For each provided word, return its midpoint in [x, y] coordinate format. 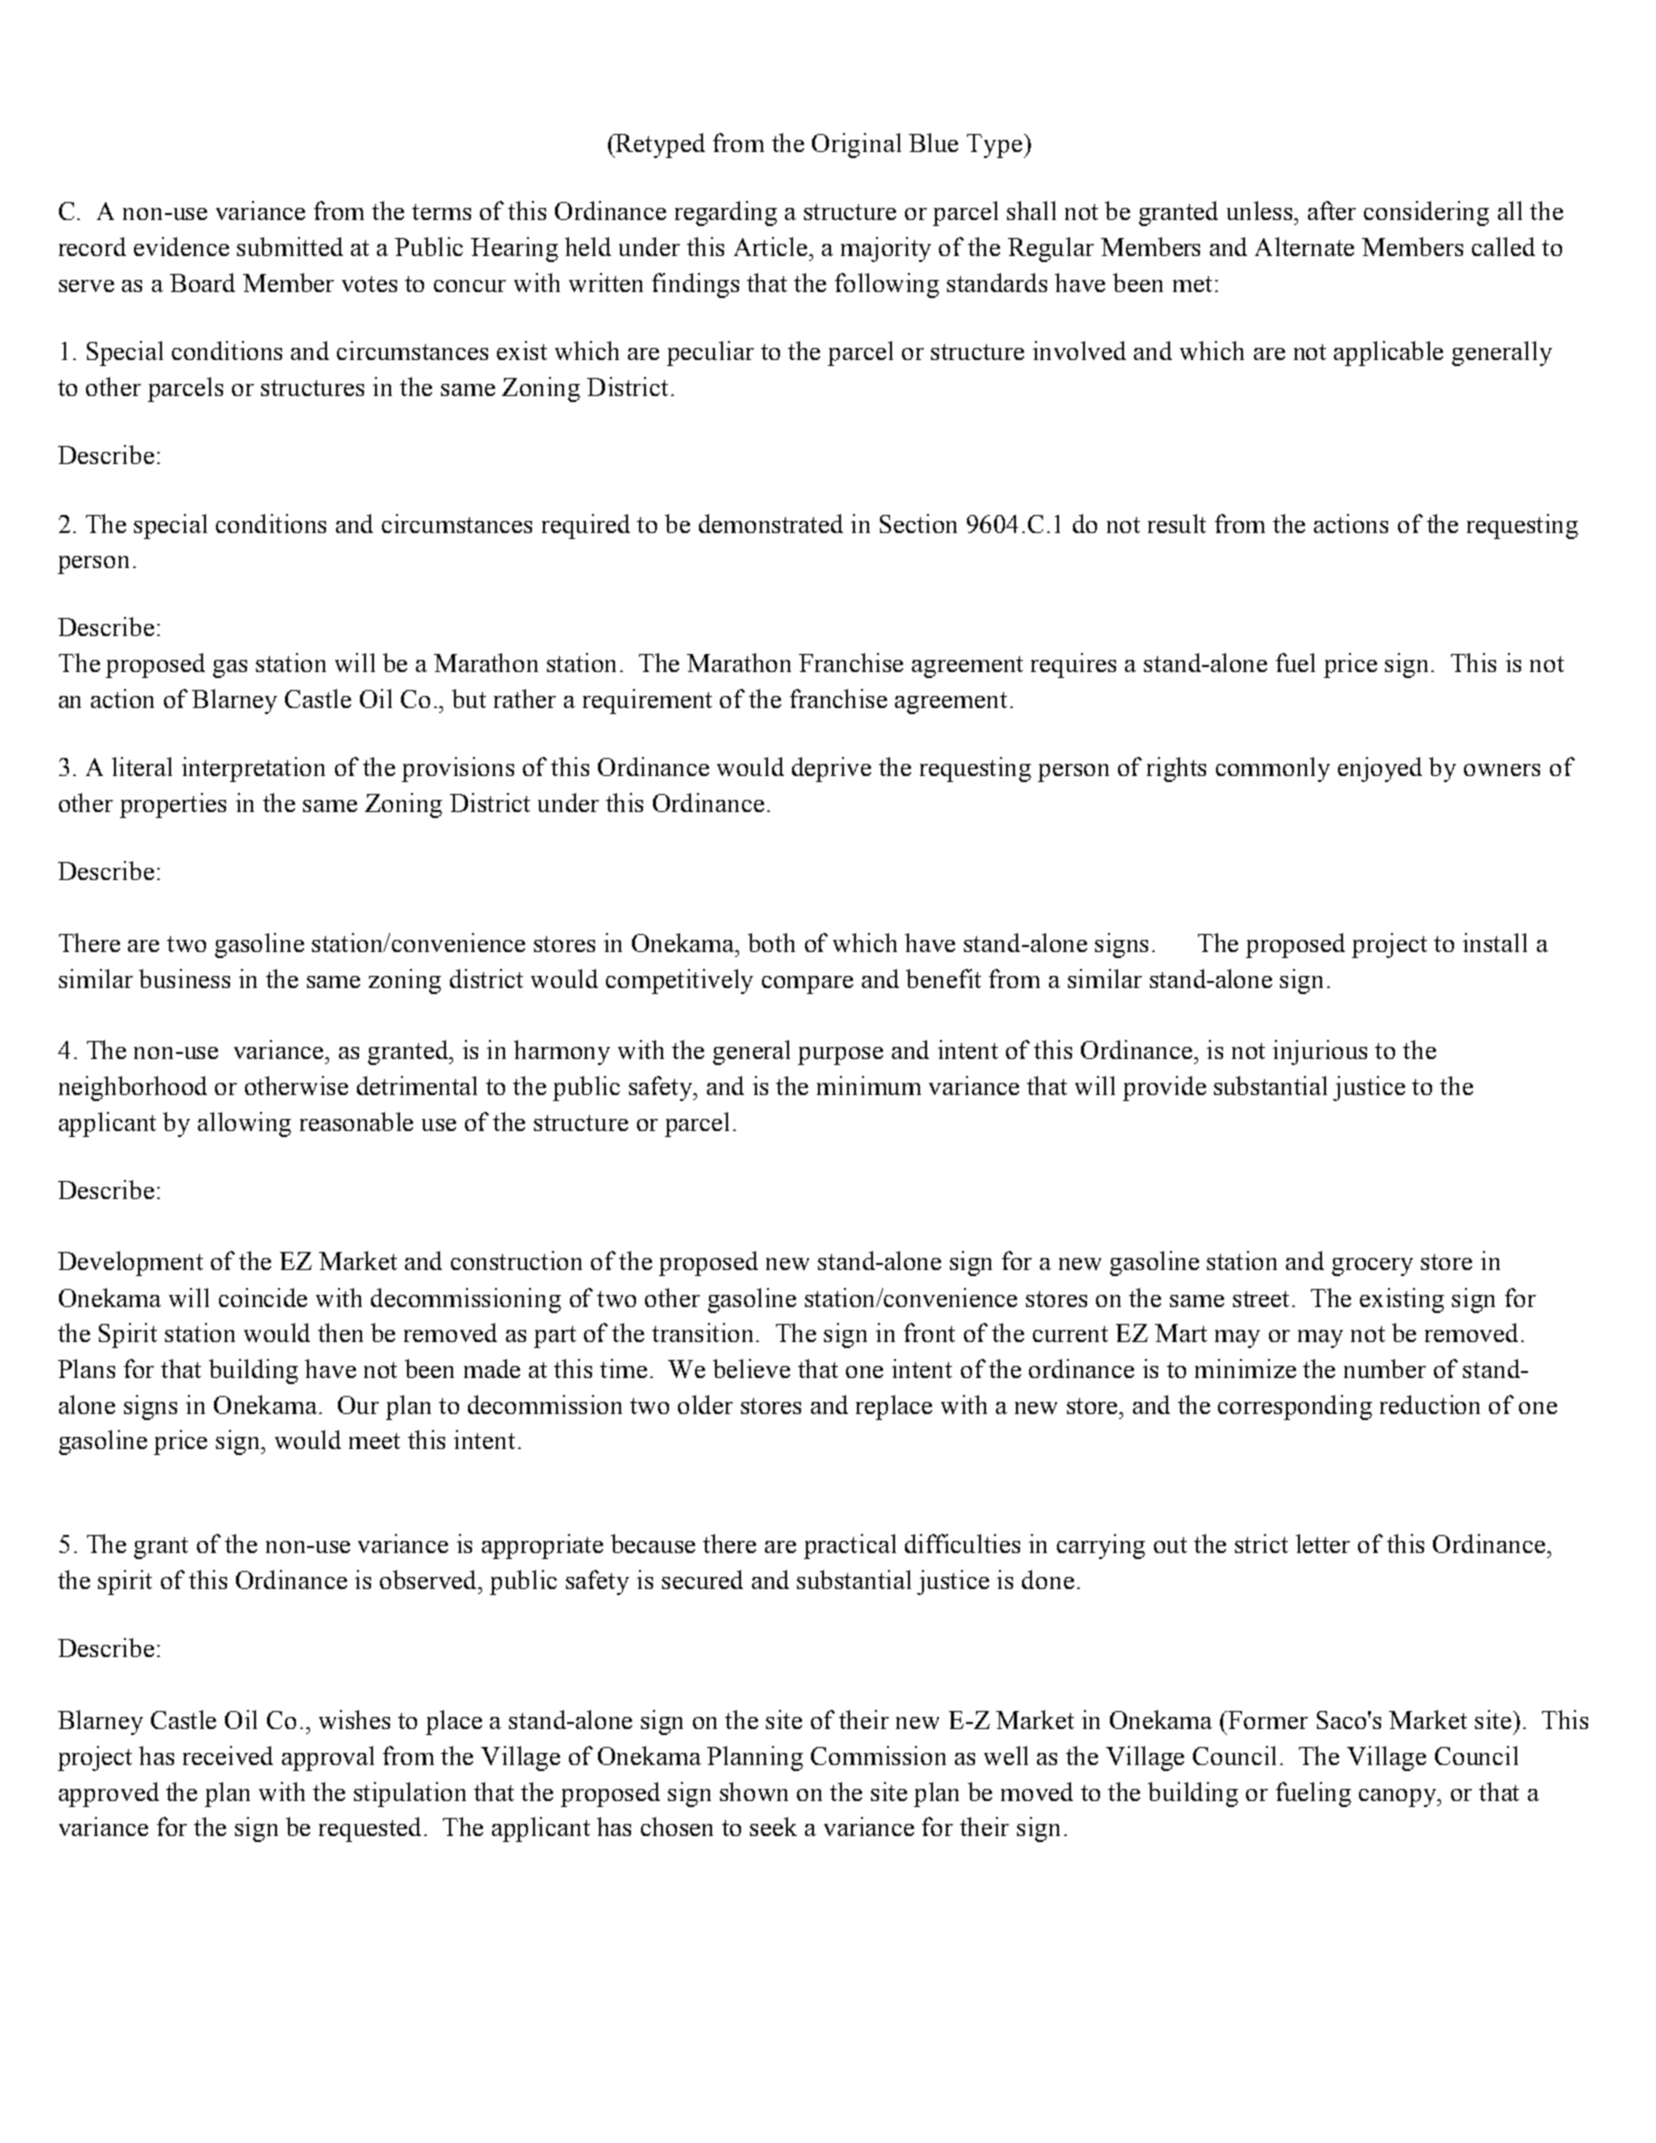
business [184, 978]
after [1332, 210]
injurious [1320, 1052]
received [228, 1755]
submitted [290, 246]
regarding [726, 213]
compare [807, 985]
